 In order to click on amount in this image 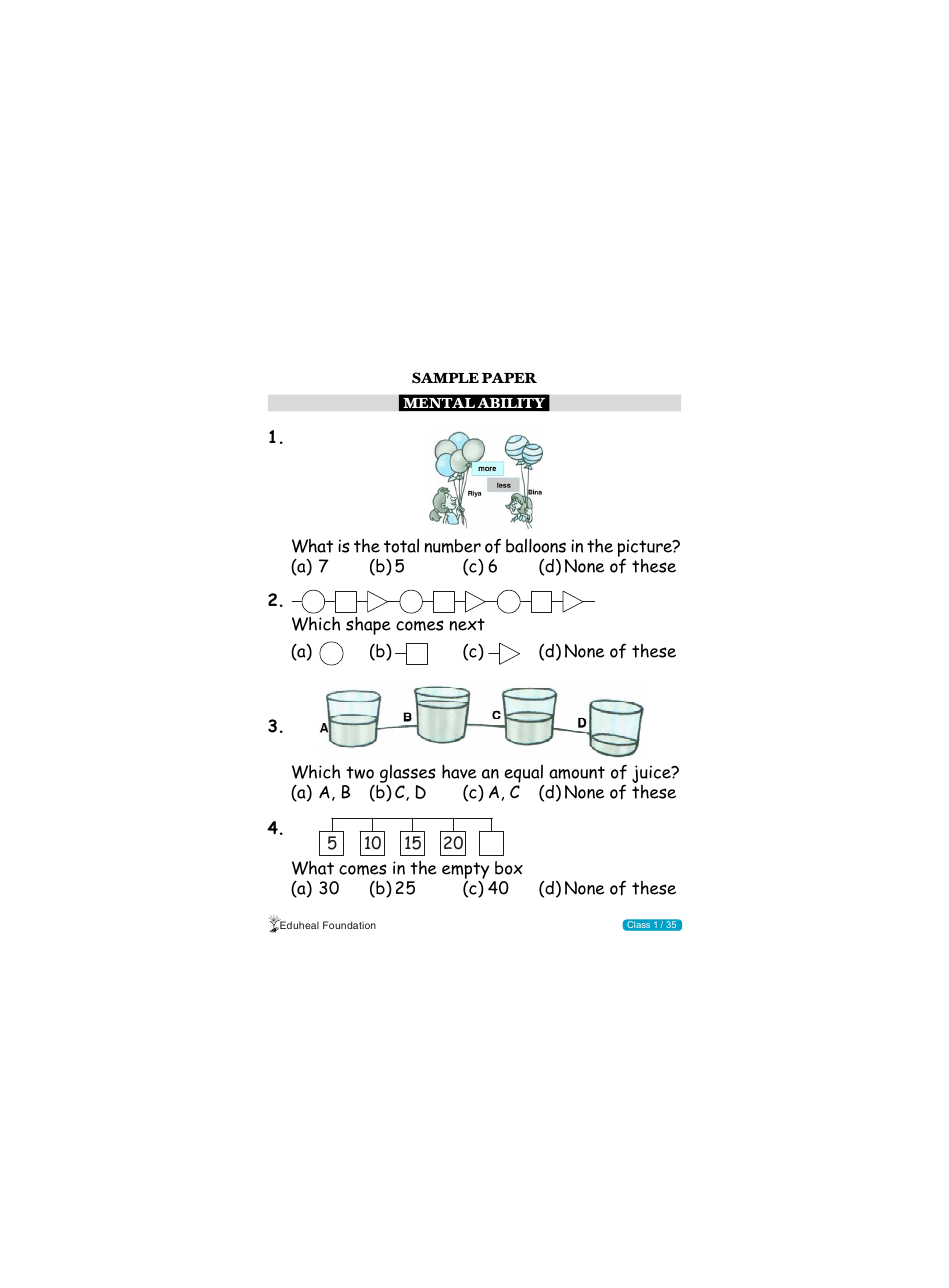, I will do `click(577, 772)`.
